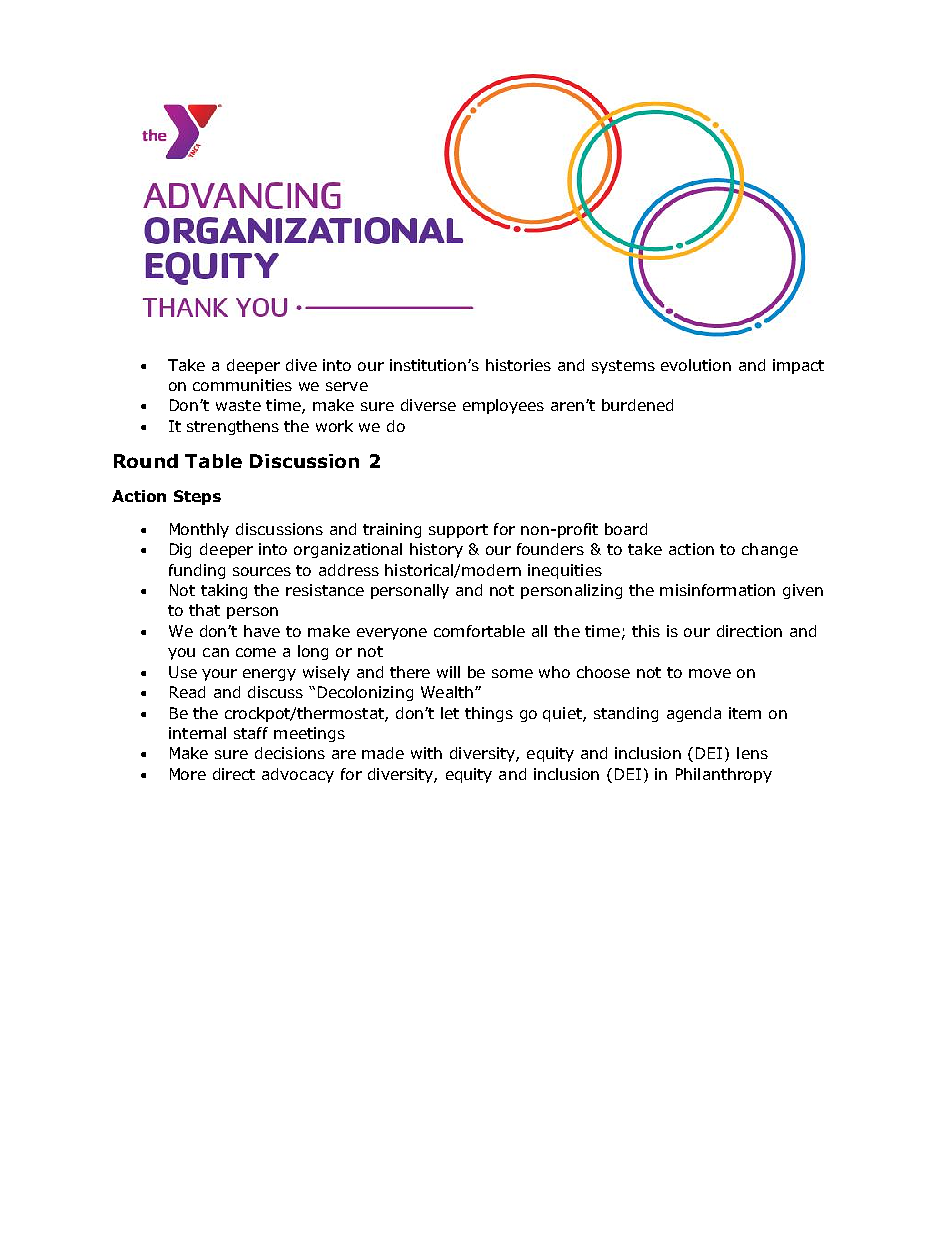 Image resolution: width=952 pixels, height=1233 pixels. Describe the element at coordinates (197, 571) in the page. I see `funding` at that location.
